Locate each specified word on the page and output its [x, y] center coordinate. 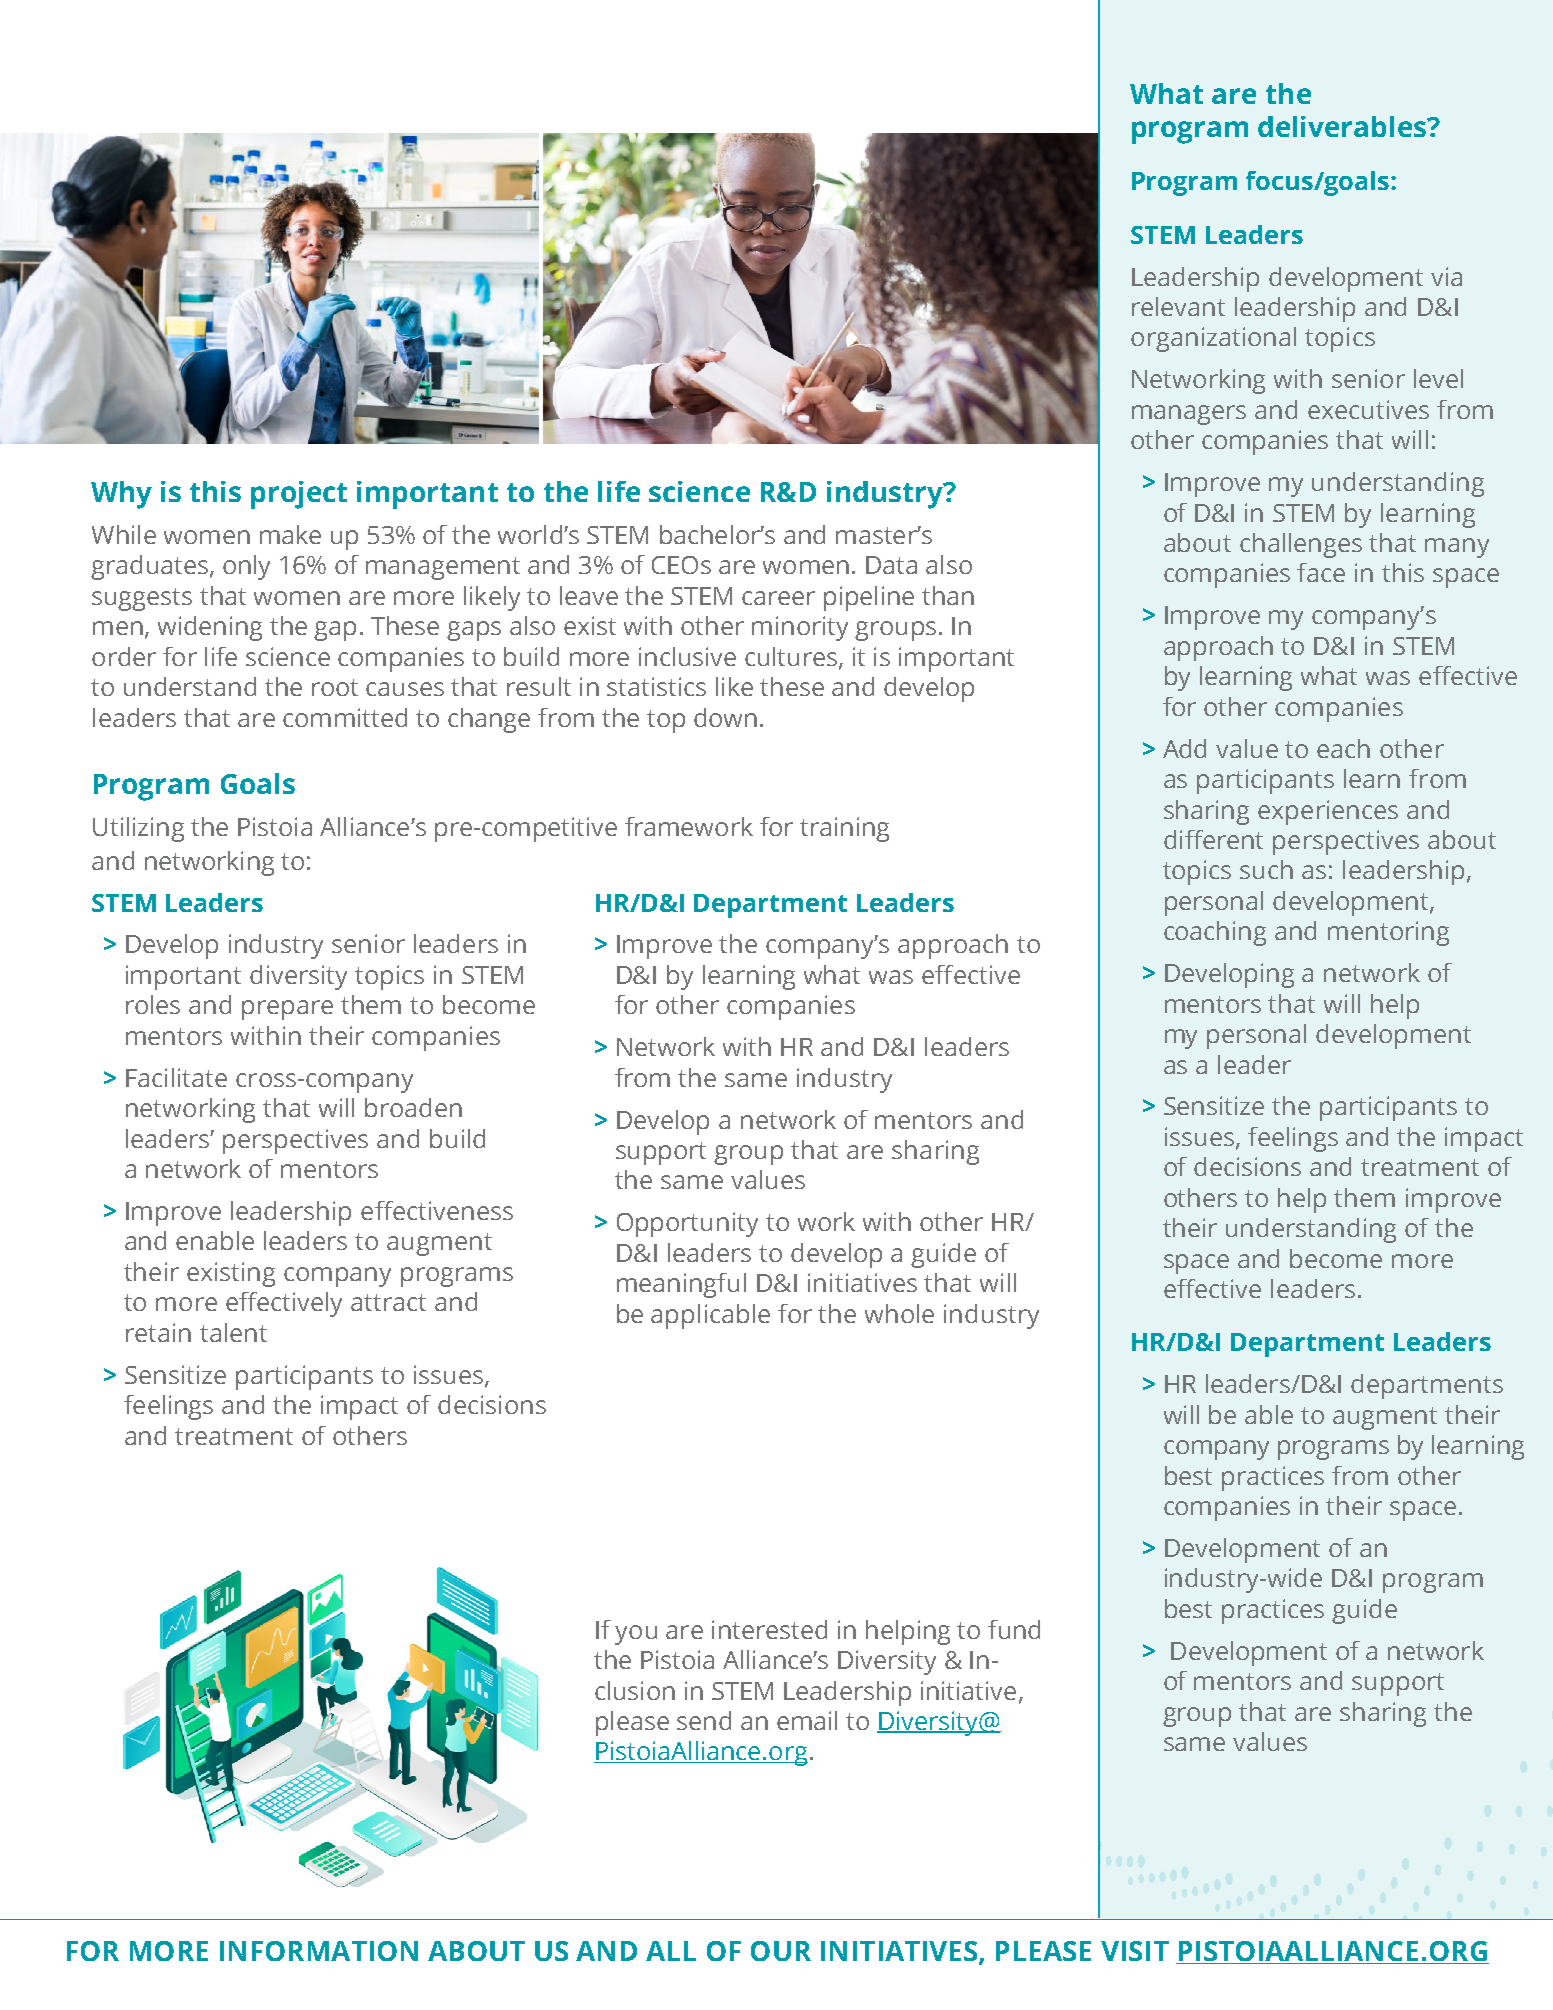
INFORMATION [319, 1951]
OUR [781, 1951]
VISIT [1135, 1951]
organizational [1213, 339]
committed [345, 717]
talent [233, 1332]
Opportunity [687, 1224]
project [299, 495]
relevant [1178, 306]
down [725, 717]
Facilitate [176, 1077]
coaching [1215, 933]
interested [769, 1629]
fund [1014, 1629]
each [1343, 748]
